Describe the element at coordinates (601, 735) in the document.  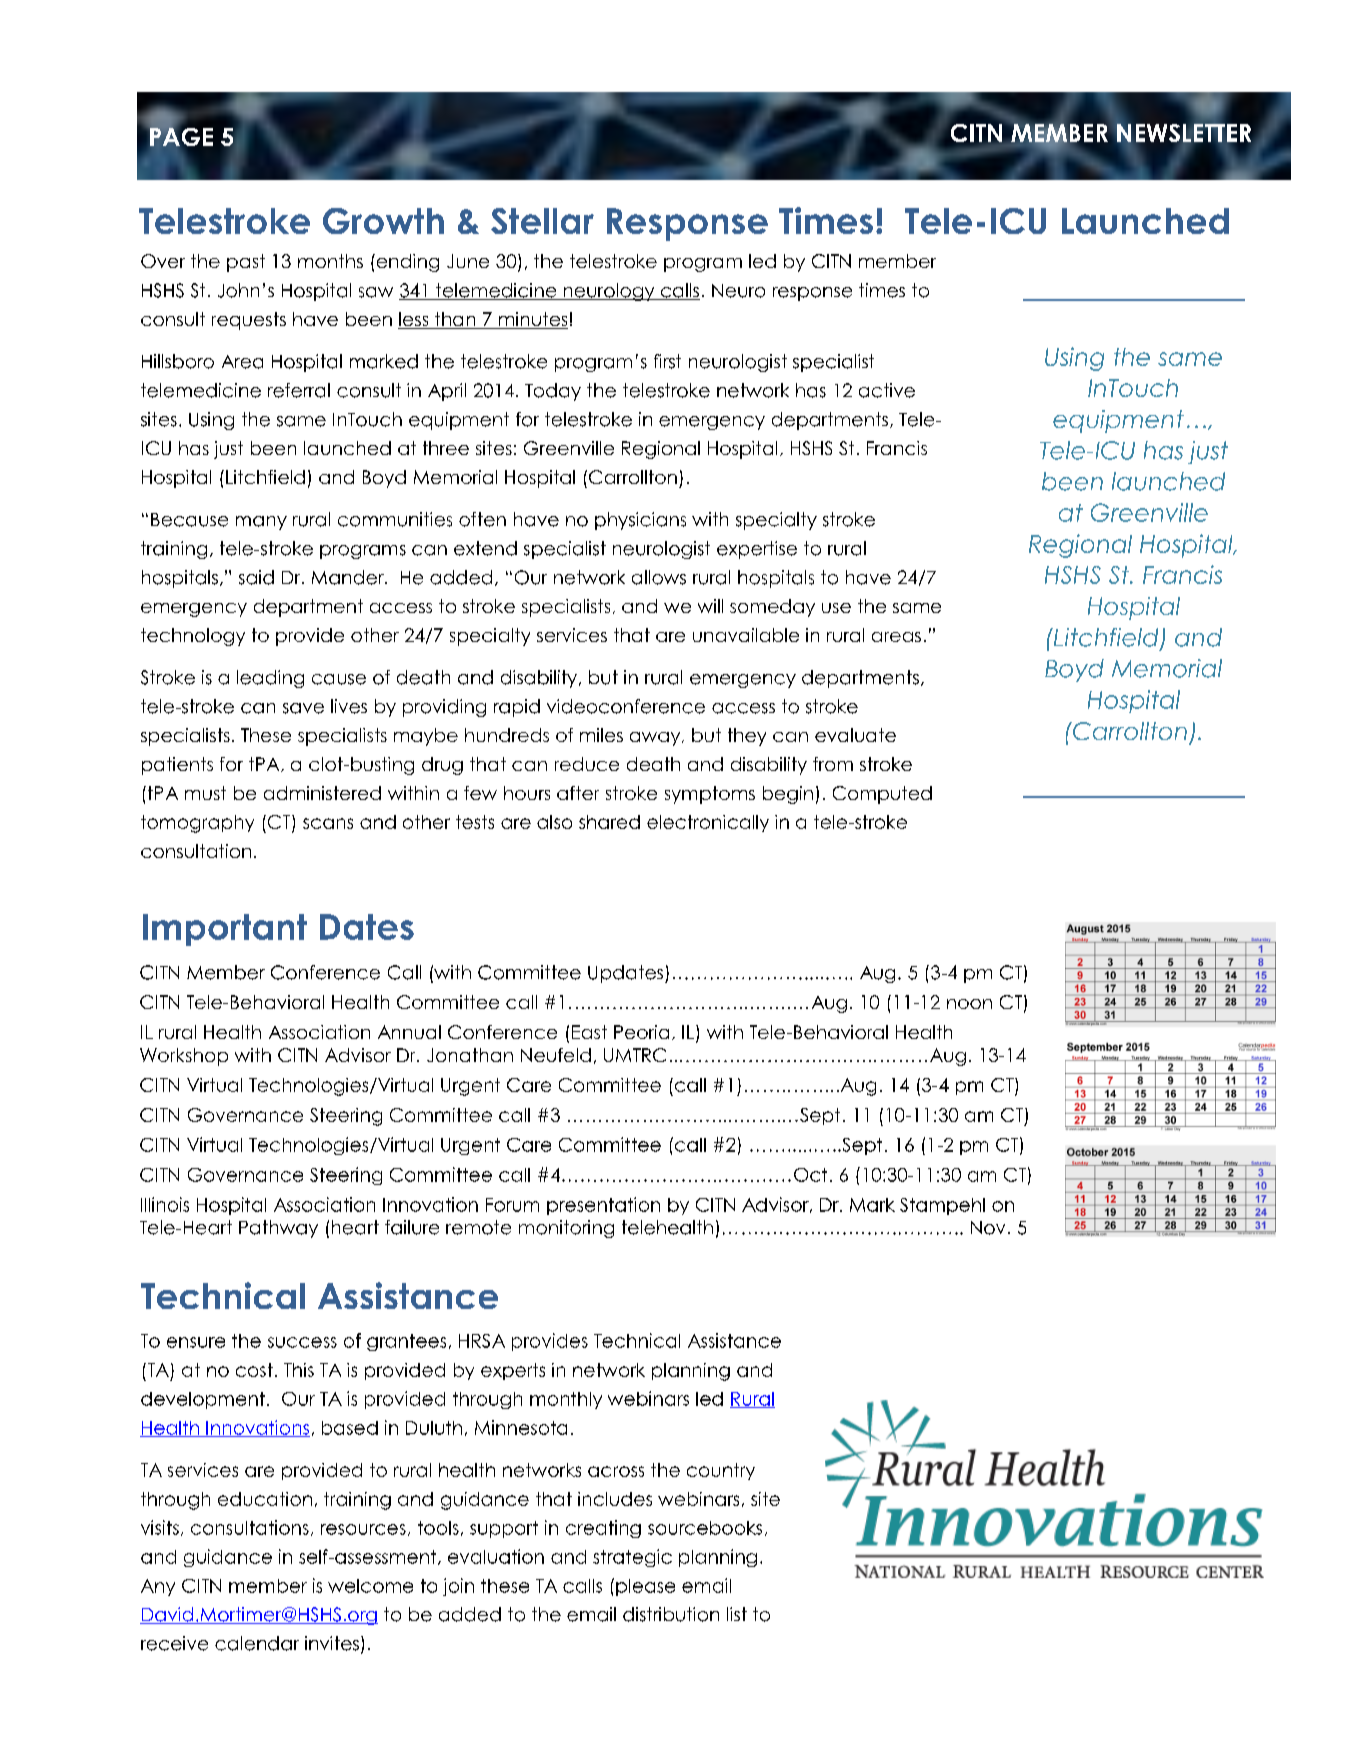
I see `miles` at that location.
